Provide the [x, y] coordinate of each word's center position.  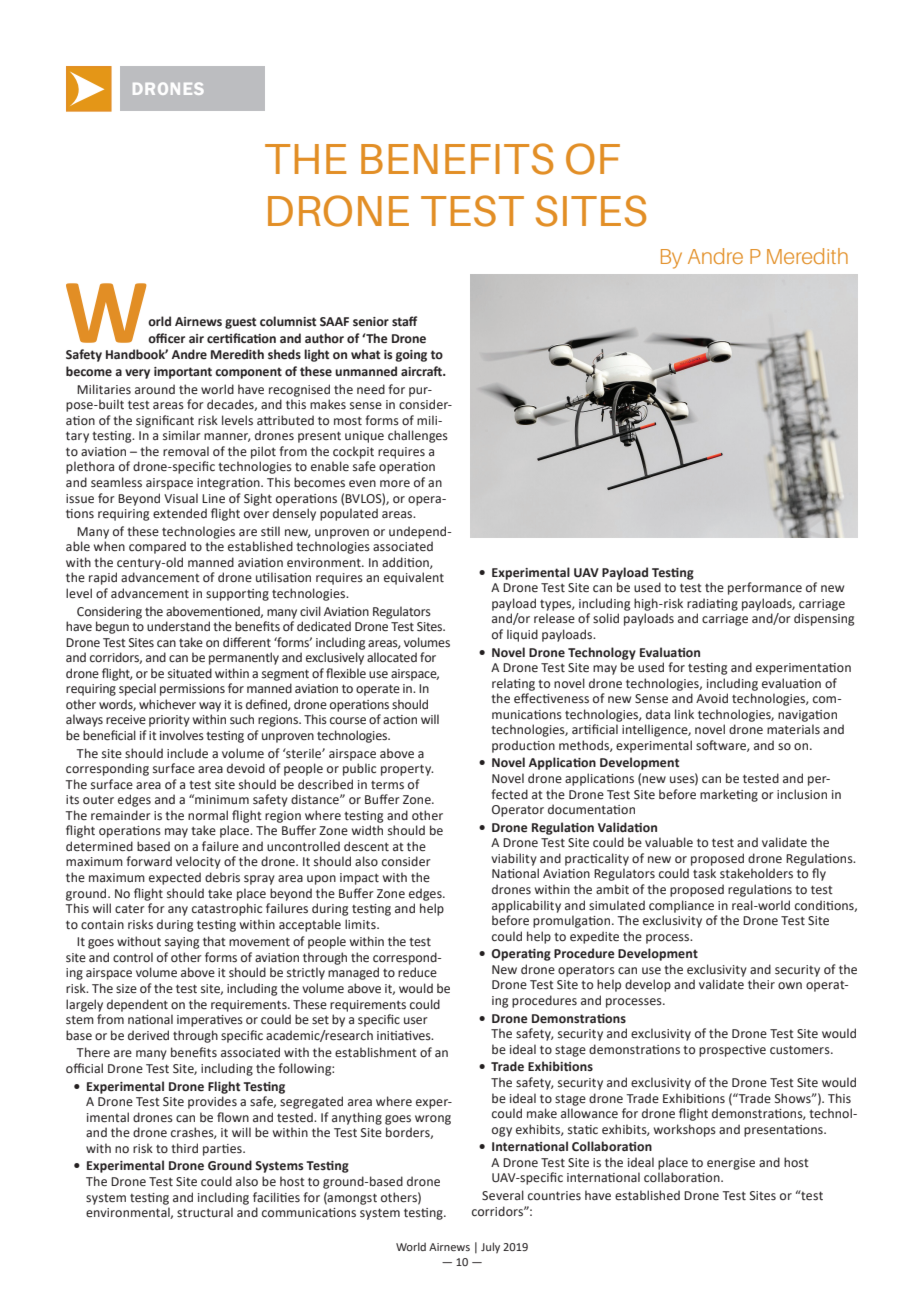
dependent [137, 1005]
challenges [418, 436]
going [411, 356]
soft [706, 745]
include [187, 753]
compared [157, 547]
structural [205, 1212]
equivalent [414, 578]
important [183, 373]
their [761, 984]
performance [765, 588]
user [416, 1021]
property [407, 770]
